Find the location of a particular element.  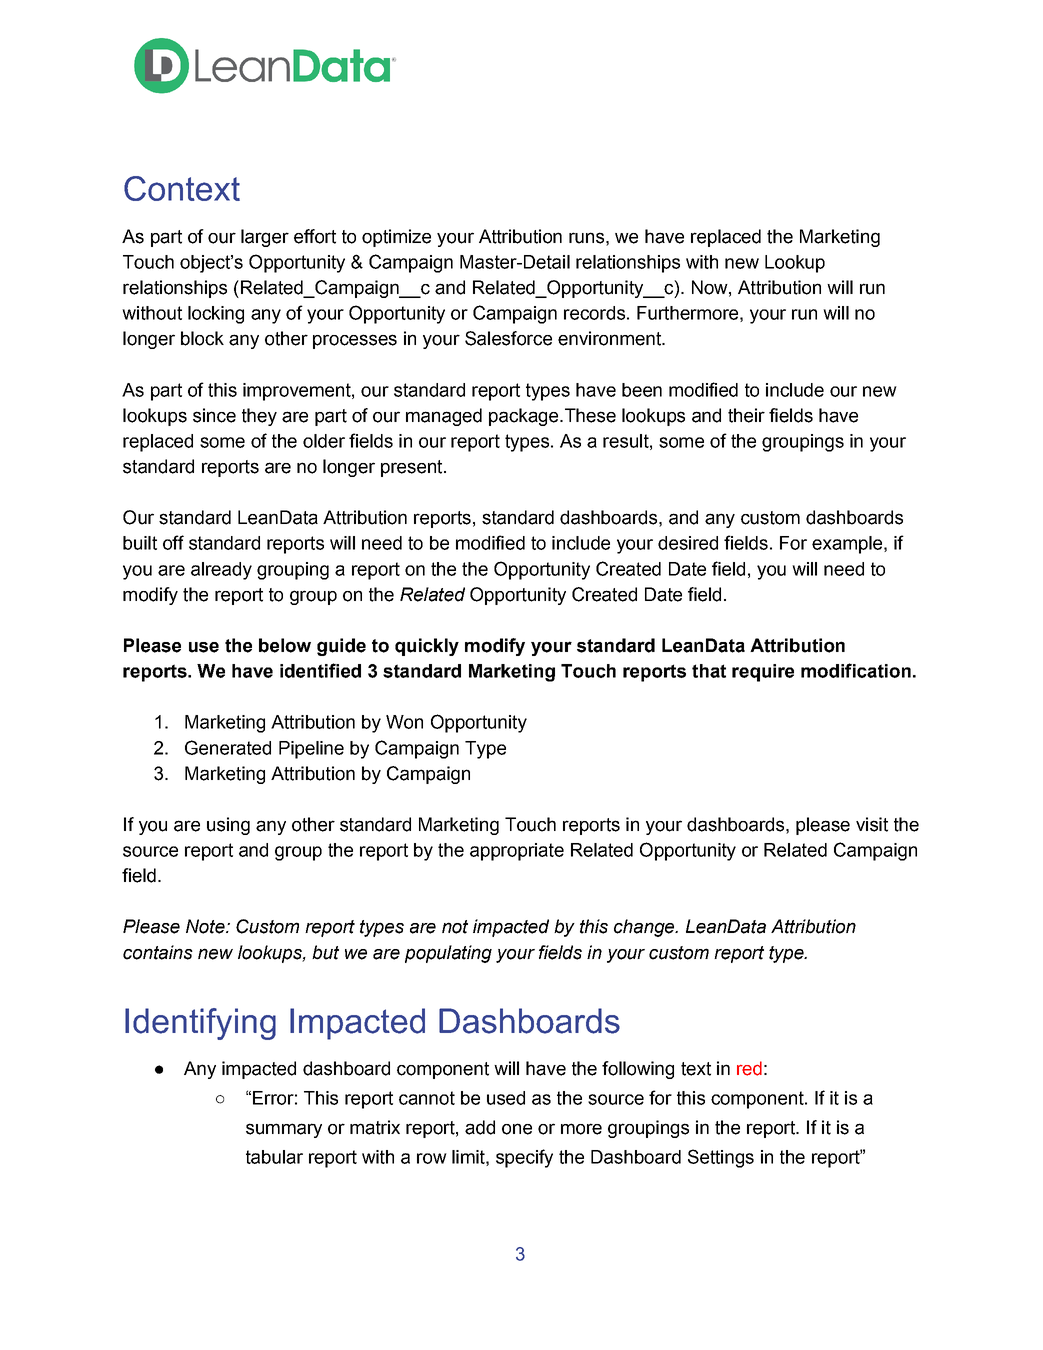

present is located at coordinates (413, 468).
